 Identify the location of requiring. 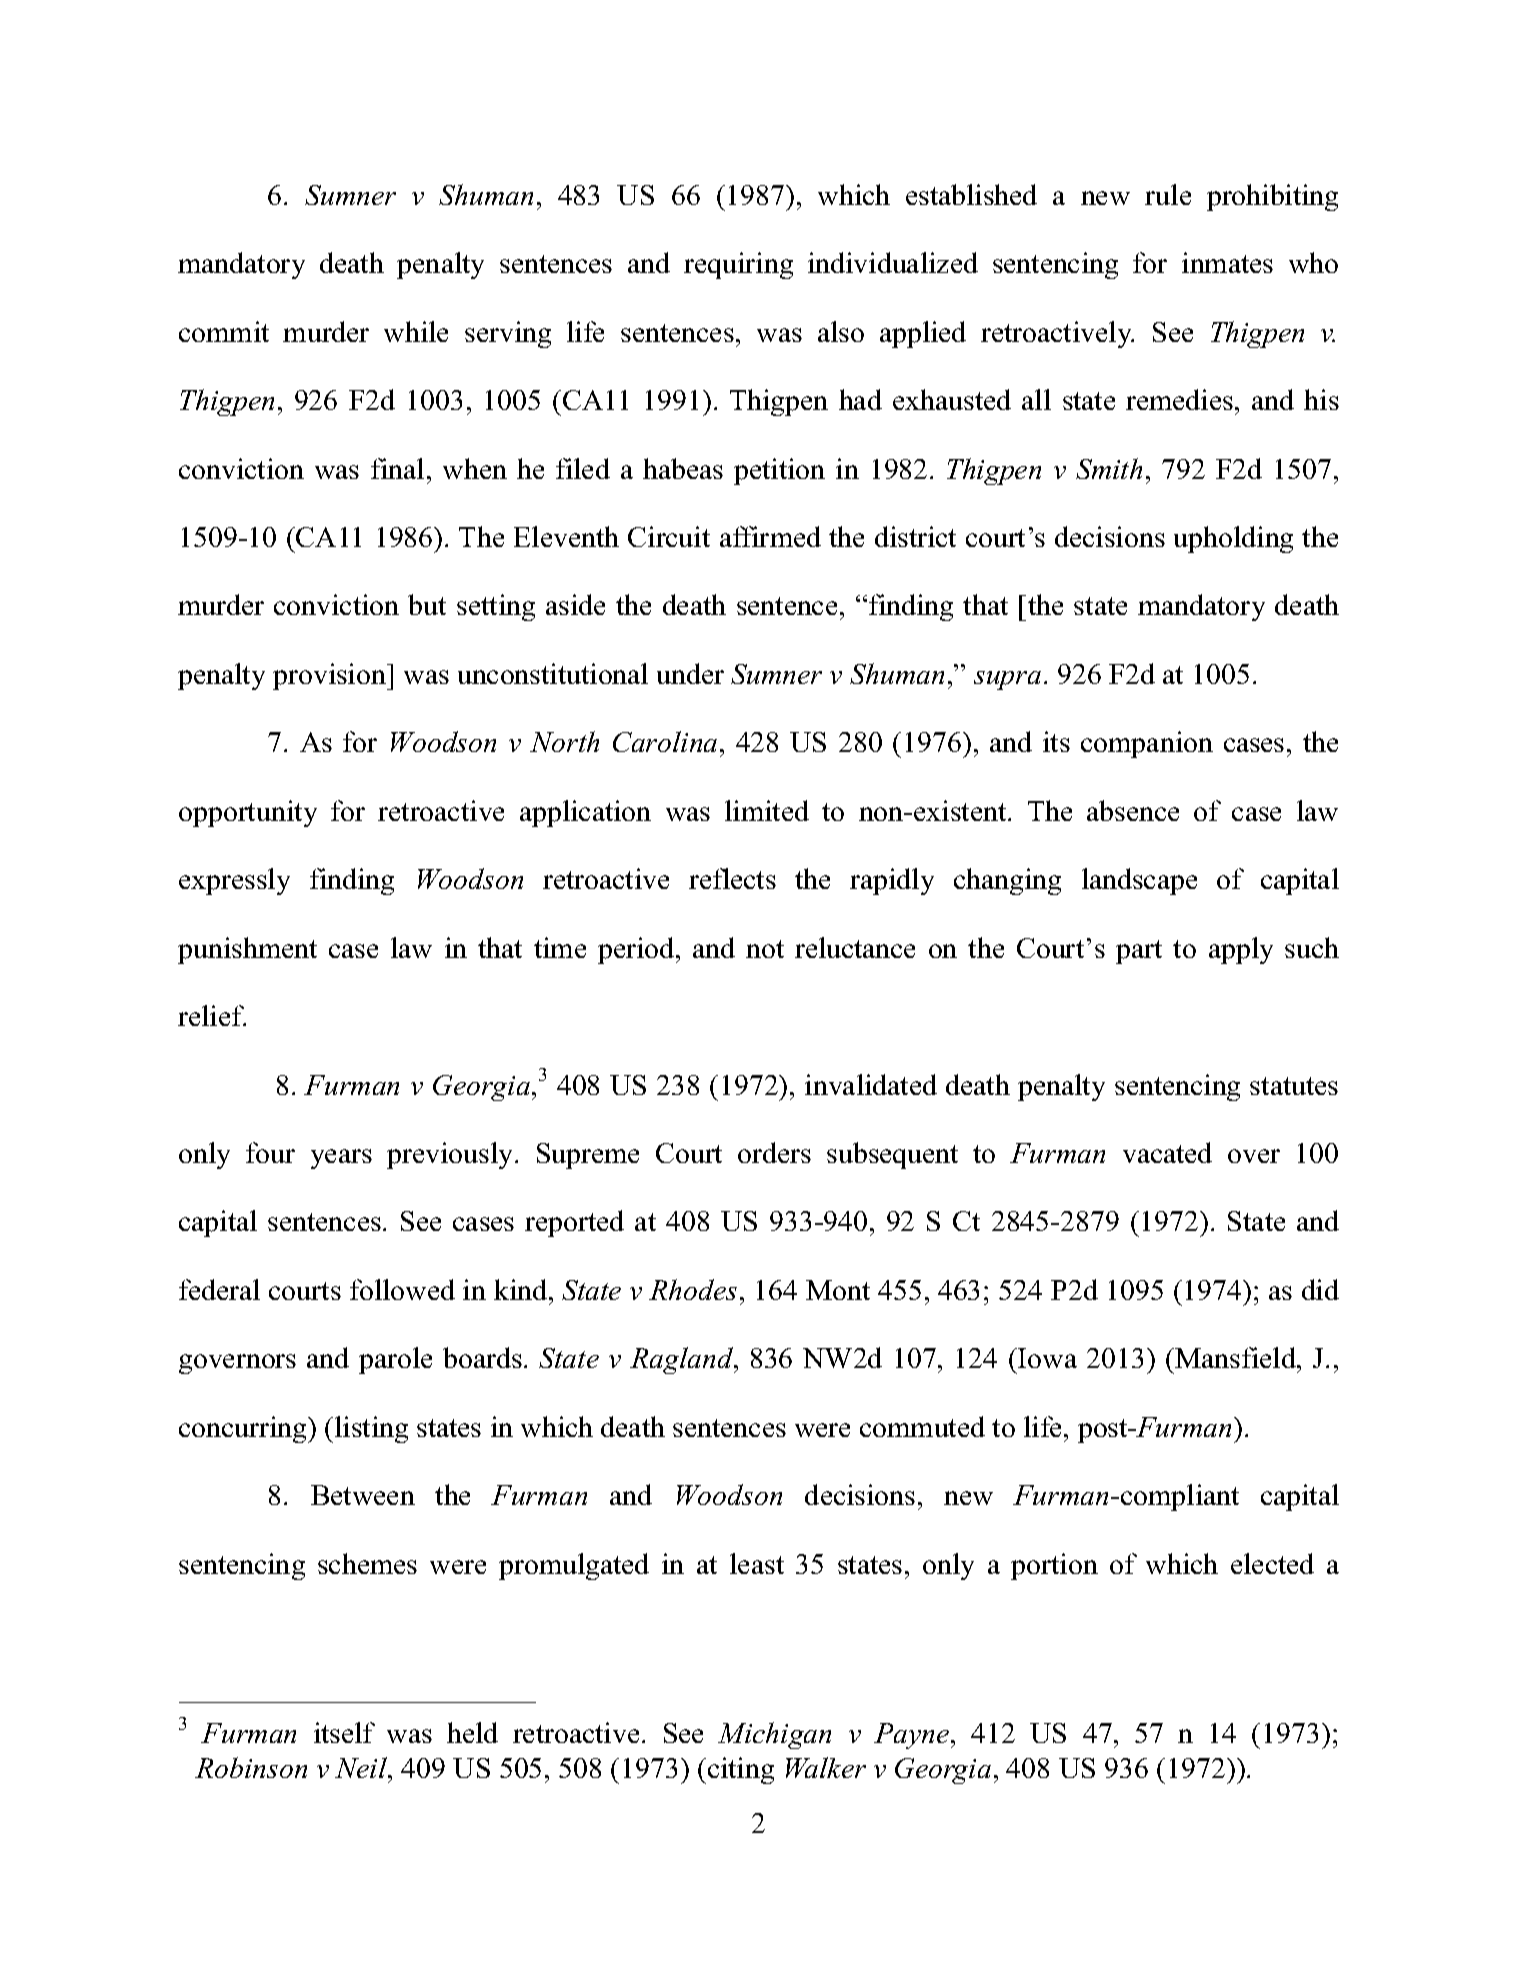
(738, 265).
